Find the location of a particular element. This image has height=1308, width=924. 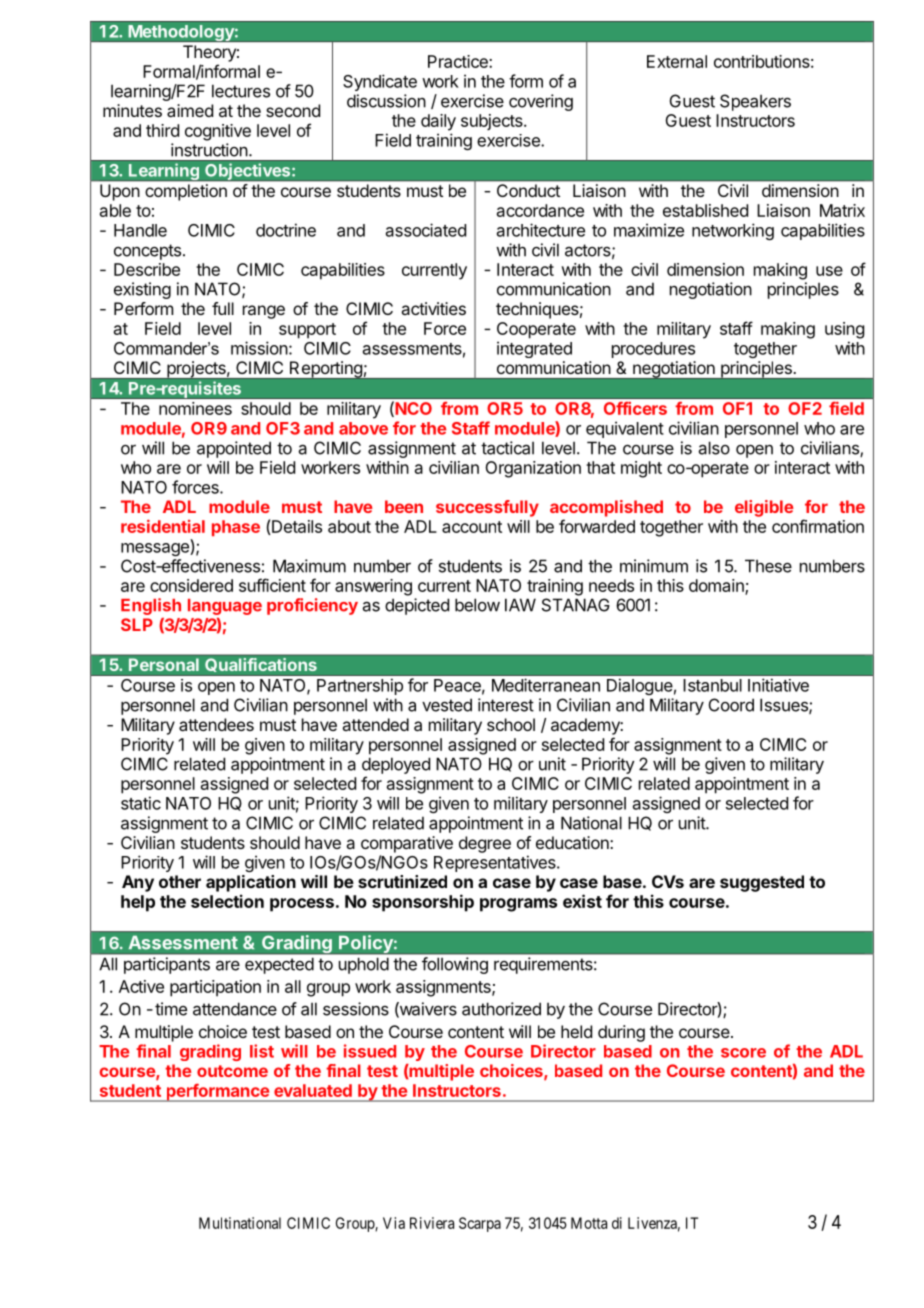

outcome is located at coordinates (232, 1071).
